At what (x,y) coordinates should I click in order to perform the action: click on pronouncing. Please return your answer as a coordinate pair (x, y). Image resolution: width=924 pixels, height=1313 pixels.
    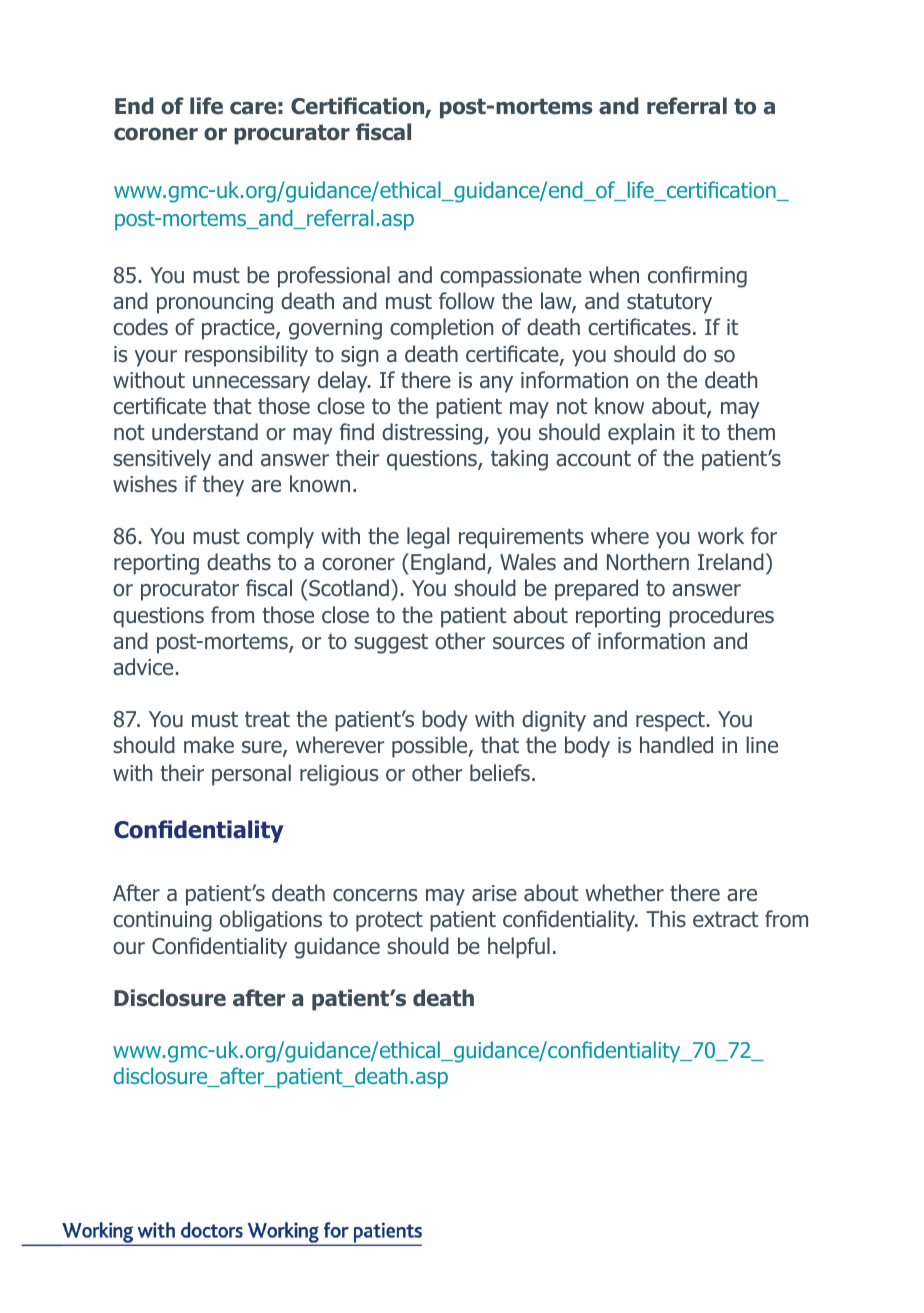
    Looking at the image, I should click on (215, 303).
